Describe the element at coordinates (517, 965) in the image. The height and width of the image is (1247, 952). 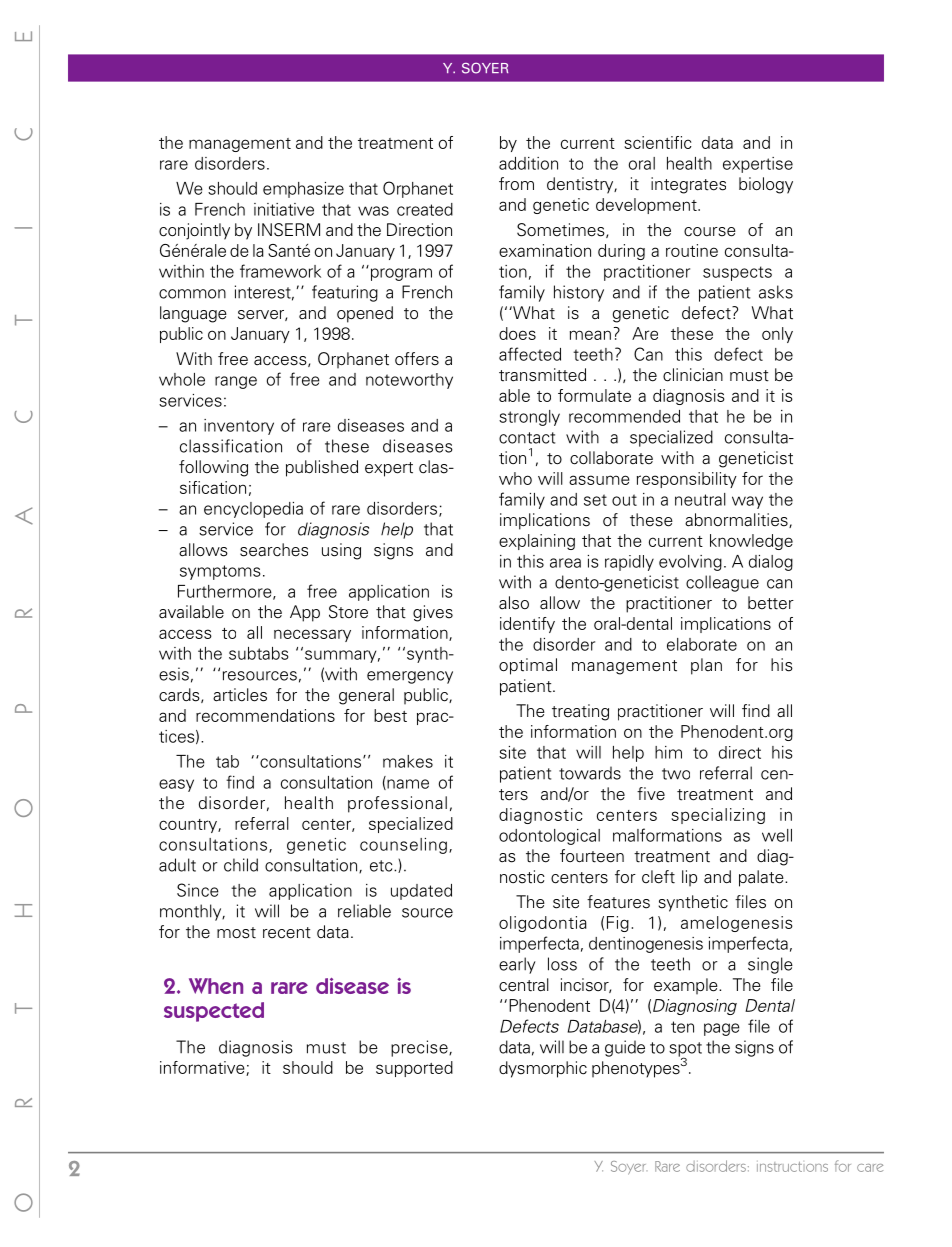
I see `early` at that location.
